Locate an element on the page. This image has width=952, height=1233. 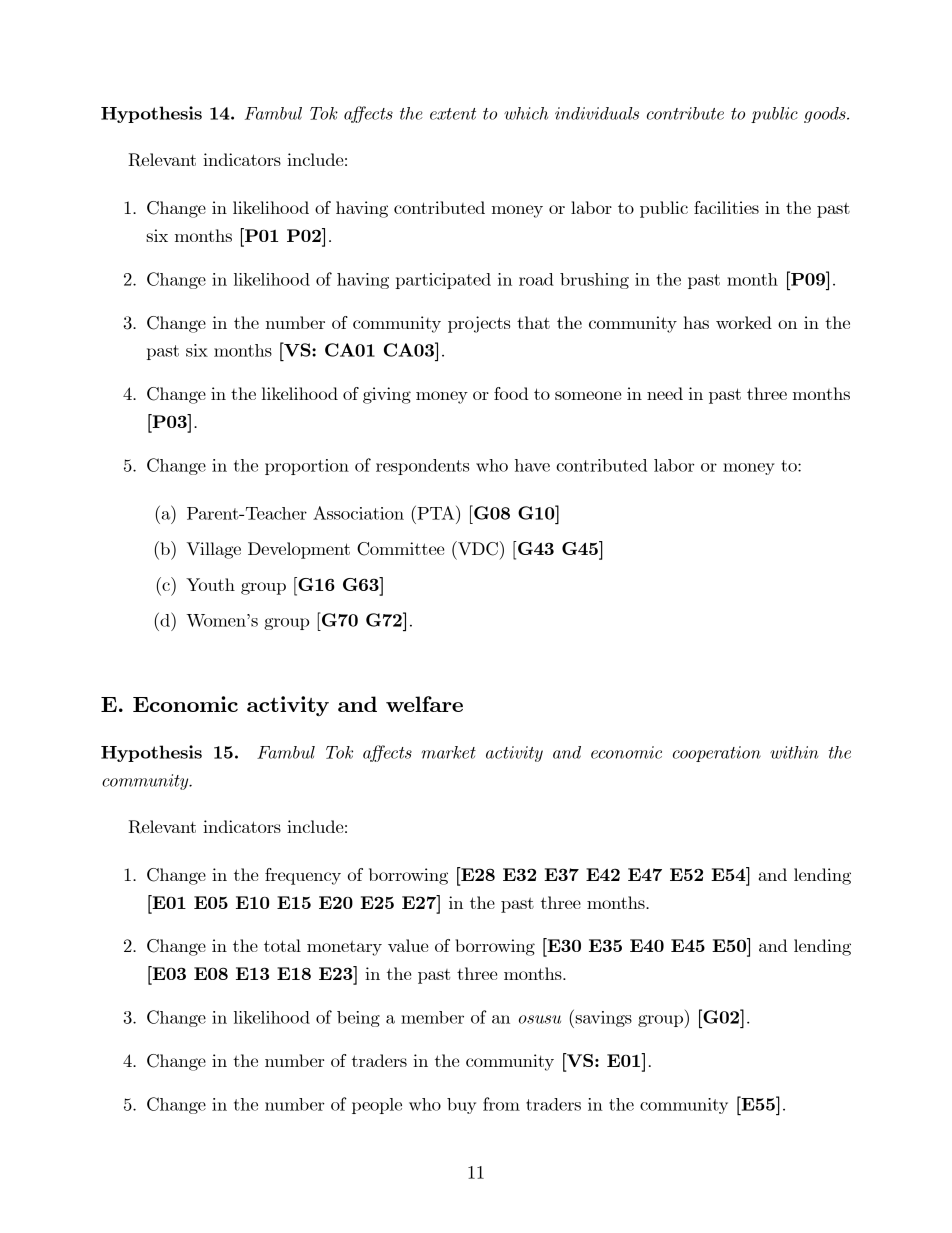
from is located at coordinates (501, 1104).
